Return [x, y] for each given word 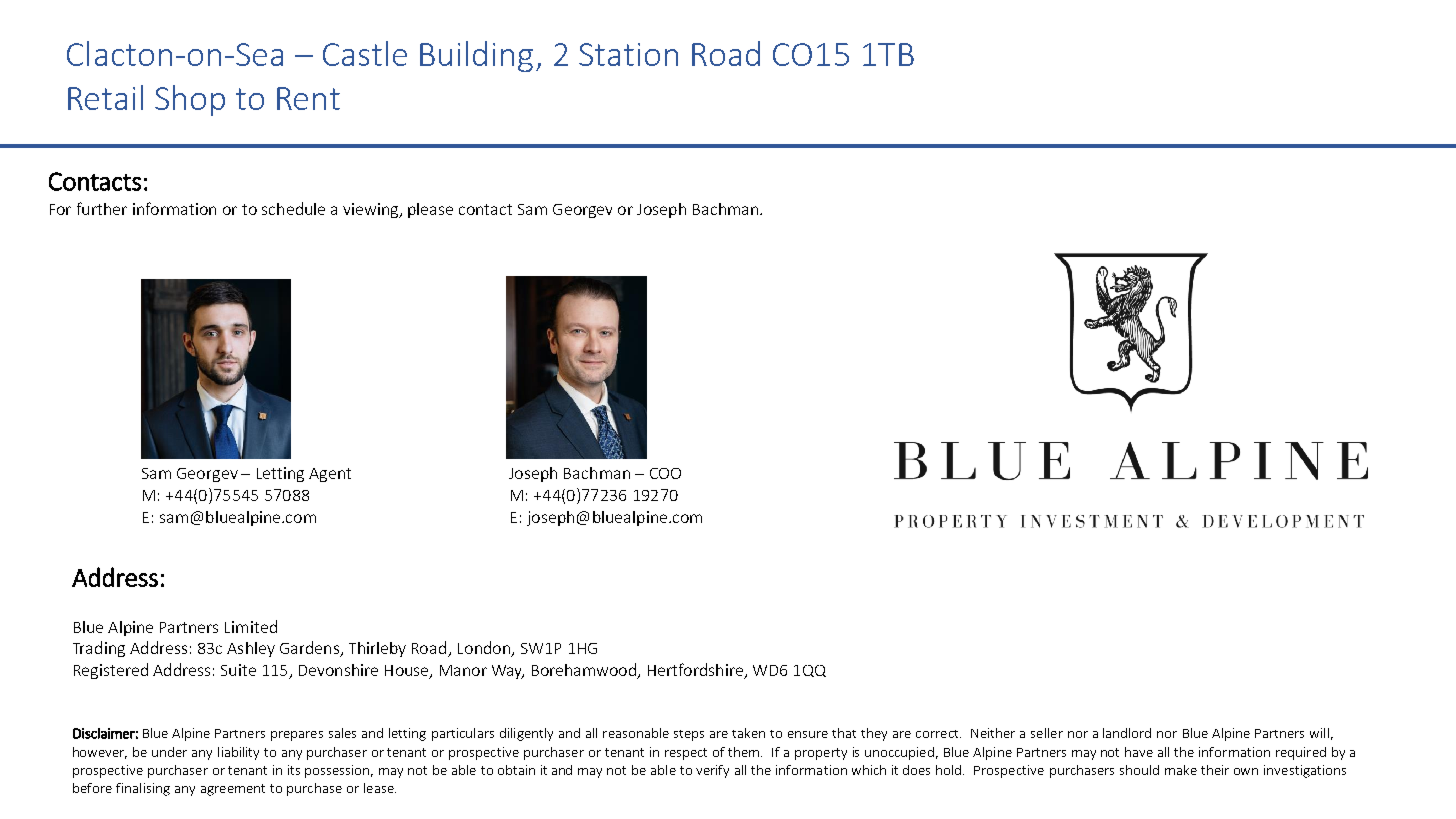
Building [476, 56]
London [485, 649]
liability [238, 753]
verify [712, 771]
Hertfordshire [696, 671]
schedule [293, 208]
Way [508, 672]
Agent [330, 475]
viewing [372, 210]
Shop [190, 100]
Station [628, 54]
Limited [251, 626]
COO [665, 473]
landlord [1127, 733]
